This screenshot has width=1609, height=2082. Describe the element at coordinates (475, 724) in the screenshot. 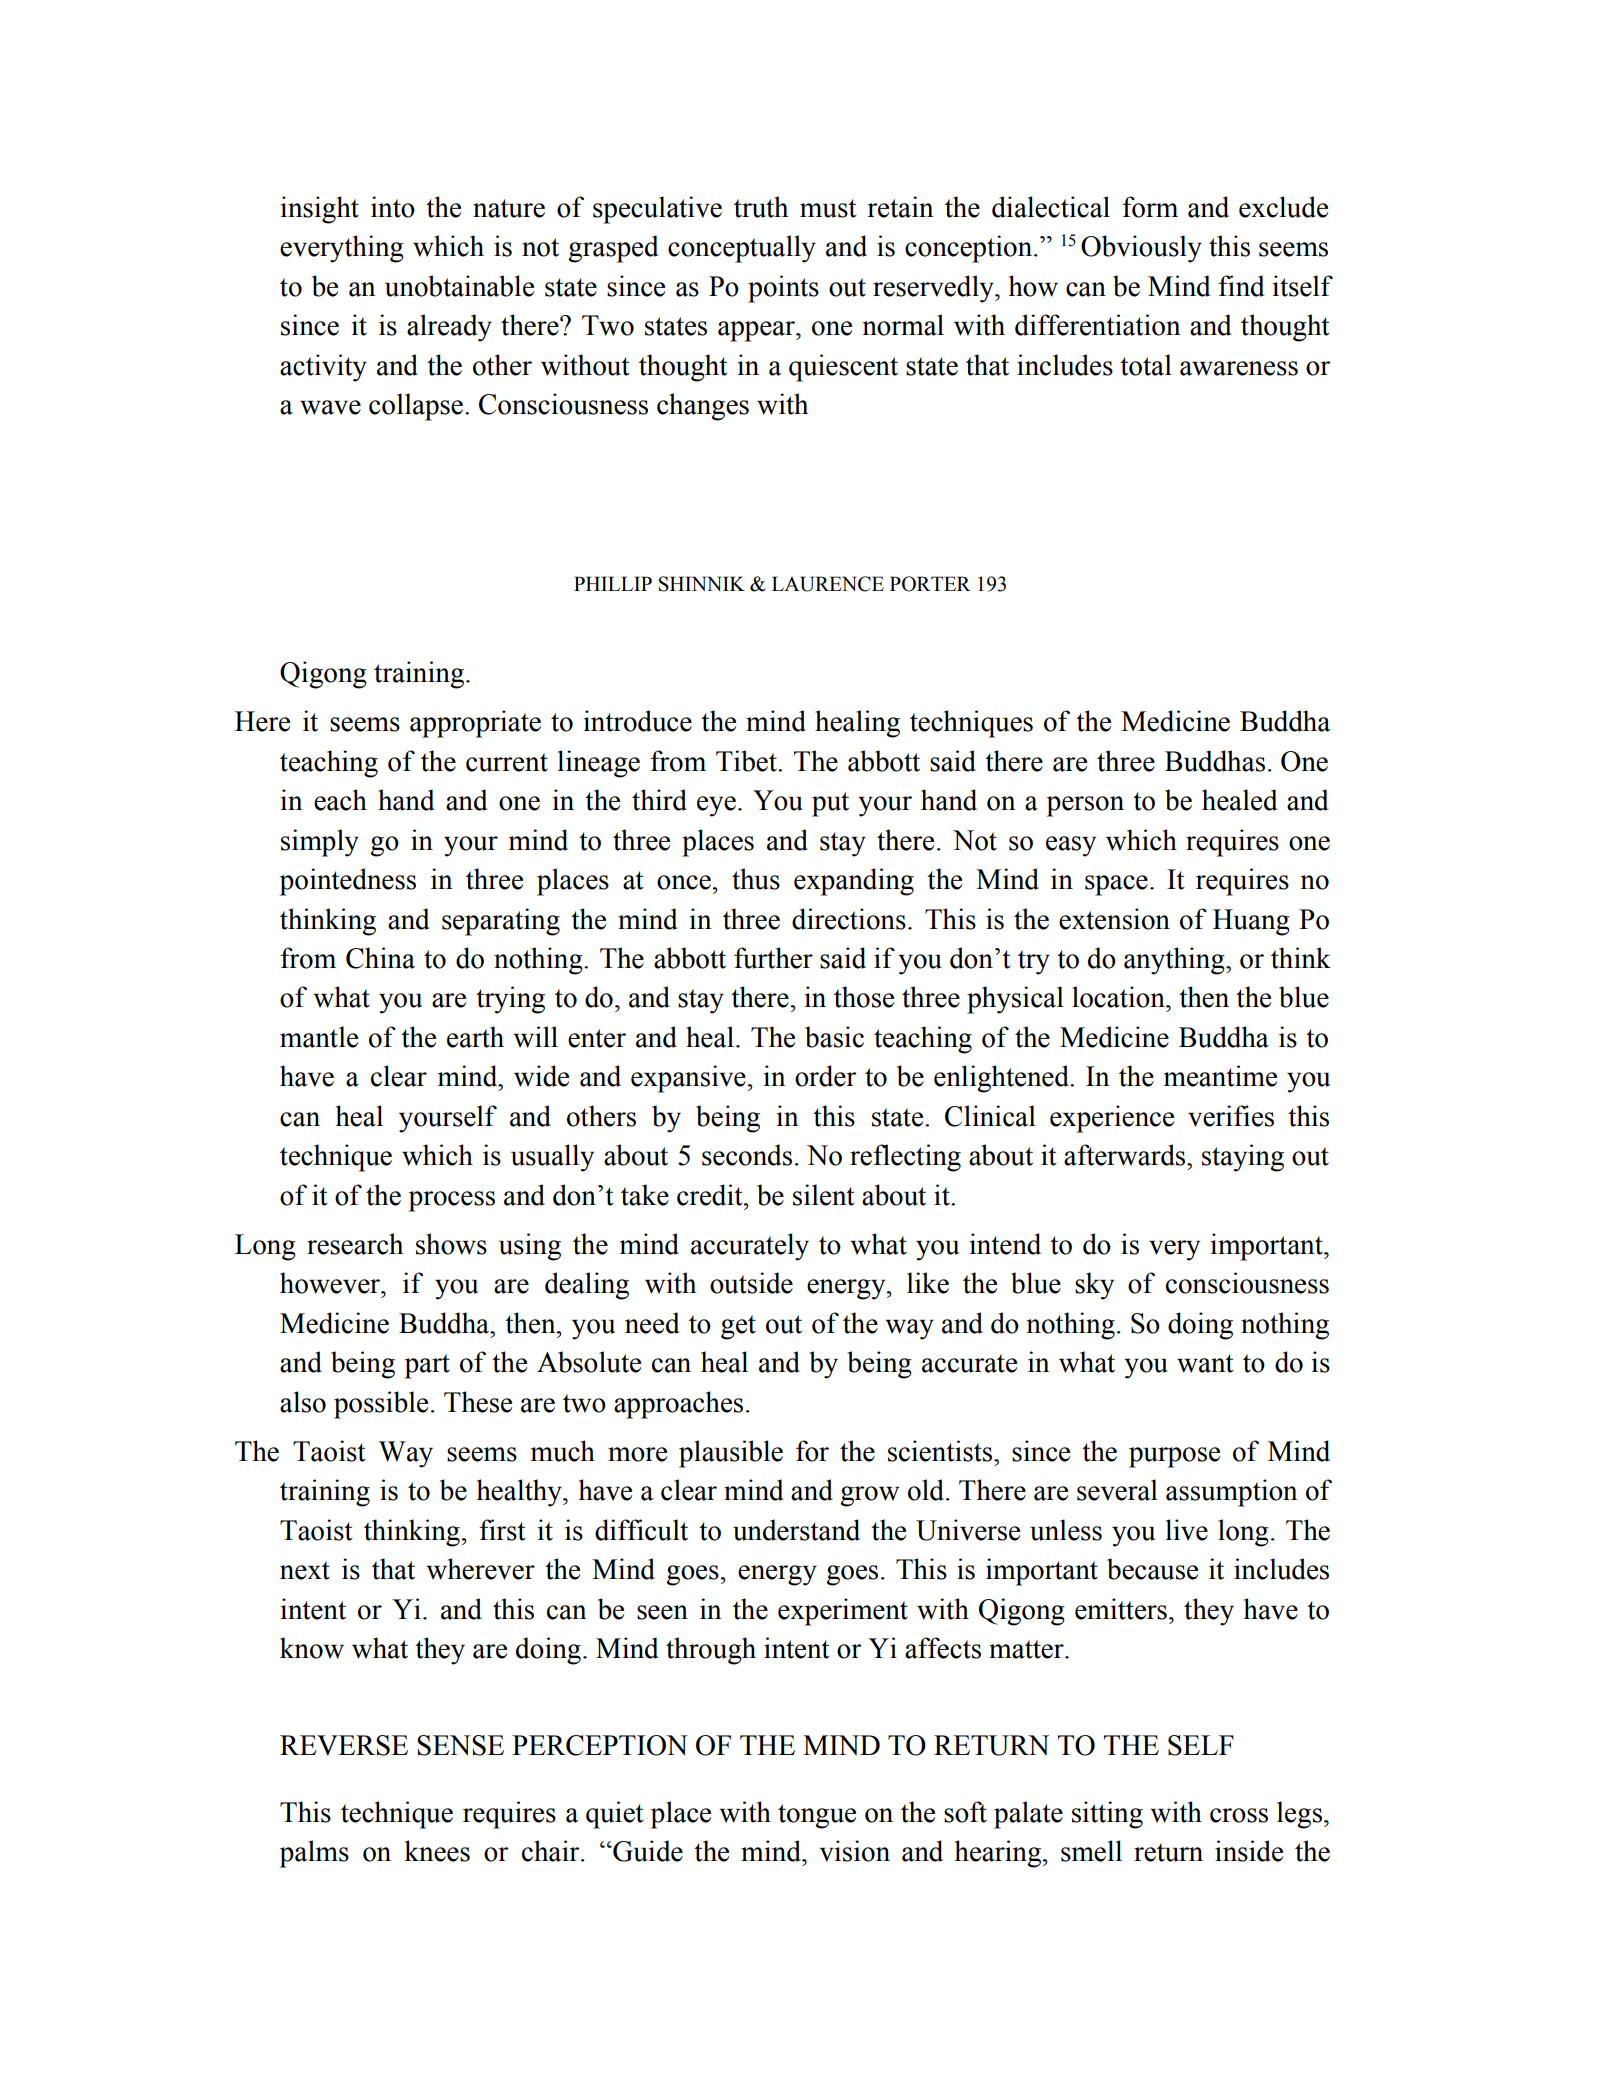

I see `appropriate` at that location.
